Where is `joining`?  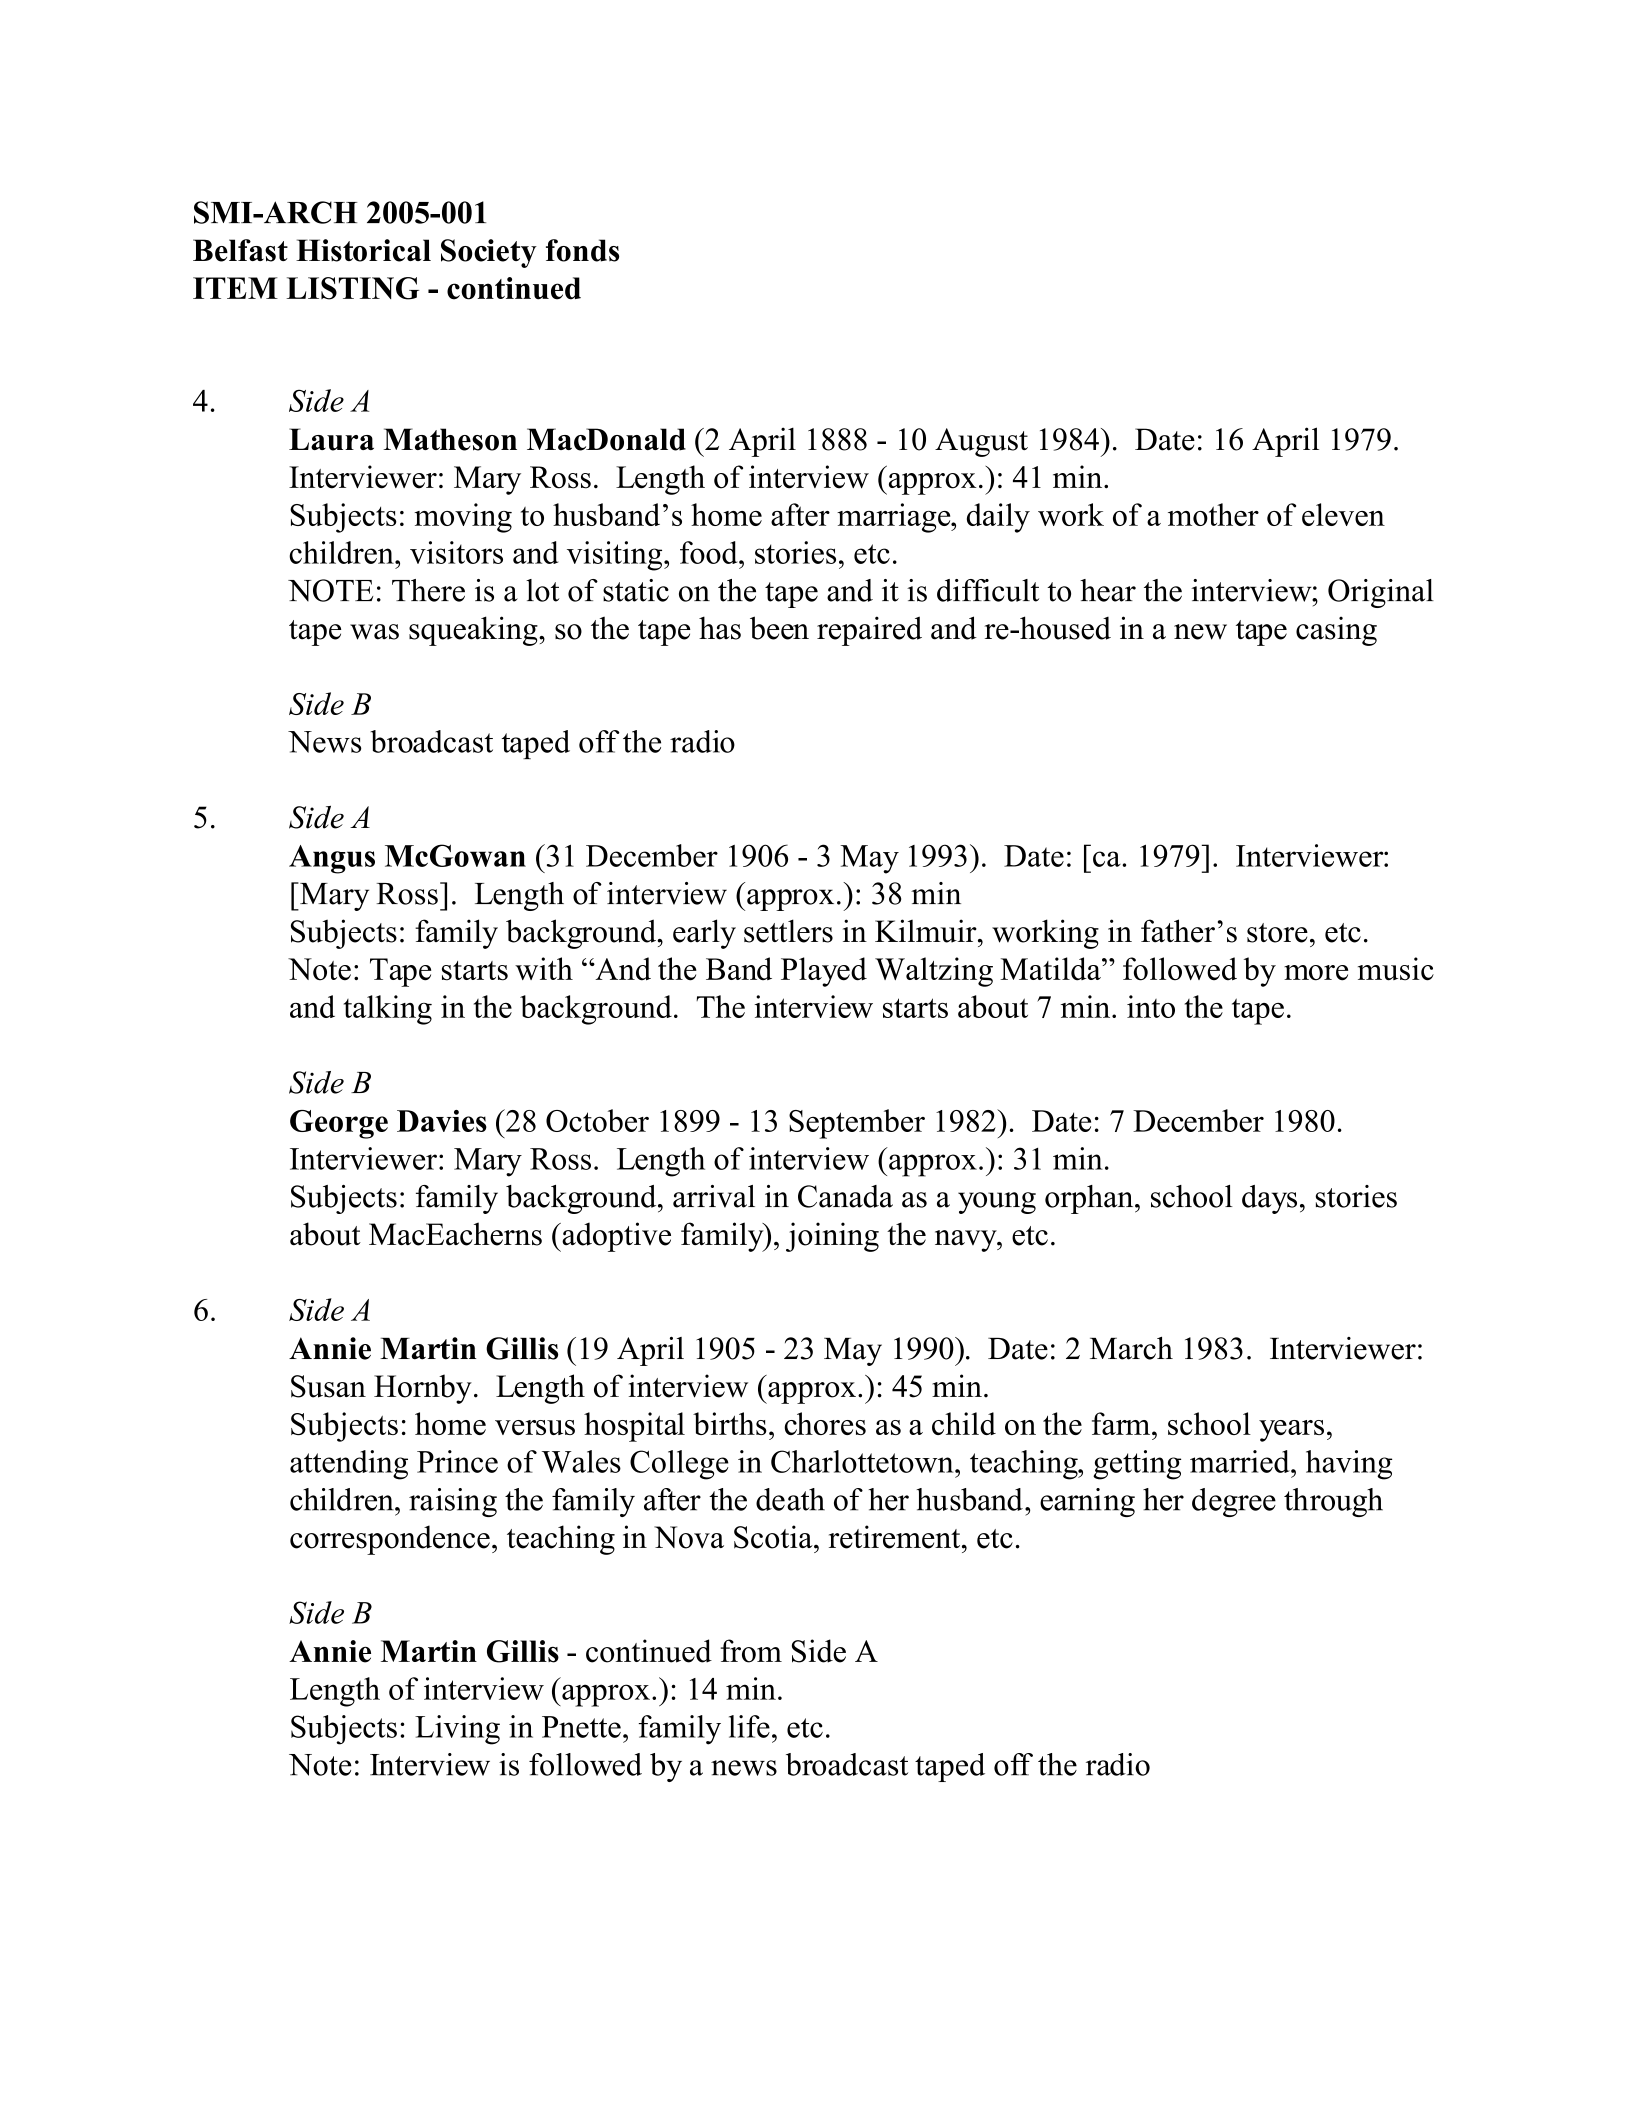
joining is located at coordinates (832, 1237).
